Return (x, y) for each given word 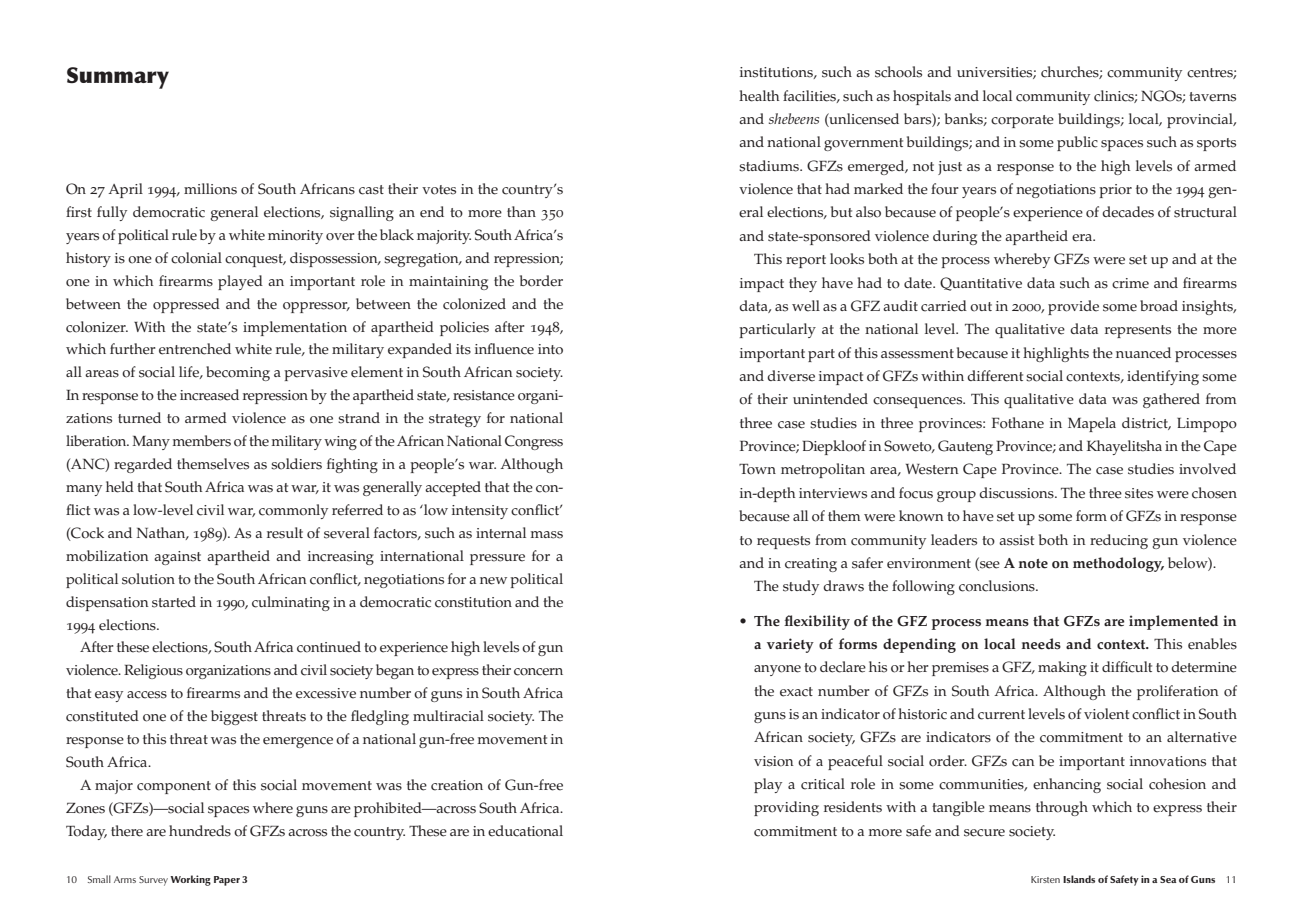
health (759, 96)
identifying (1163, 377)
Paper (227, 881)
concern (538, 672)
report (806, 261)
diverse (791, 376)
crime (1130, 283)
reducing (1119, 541)
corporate (1022, 121)
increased (209, 395)
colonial (196, 258)
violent (1106, 714)
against (177, 558)
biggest (234, 717)
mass (547, 535)
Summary (118, 78)
